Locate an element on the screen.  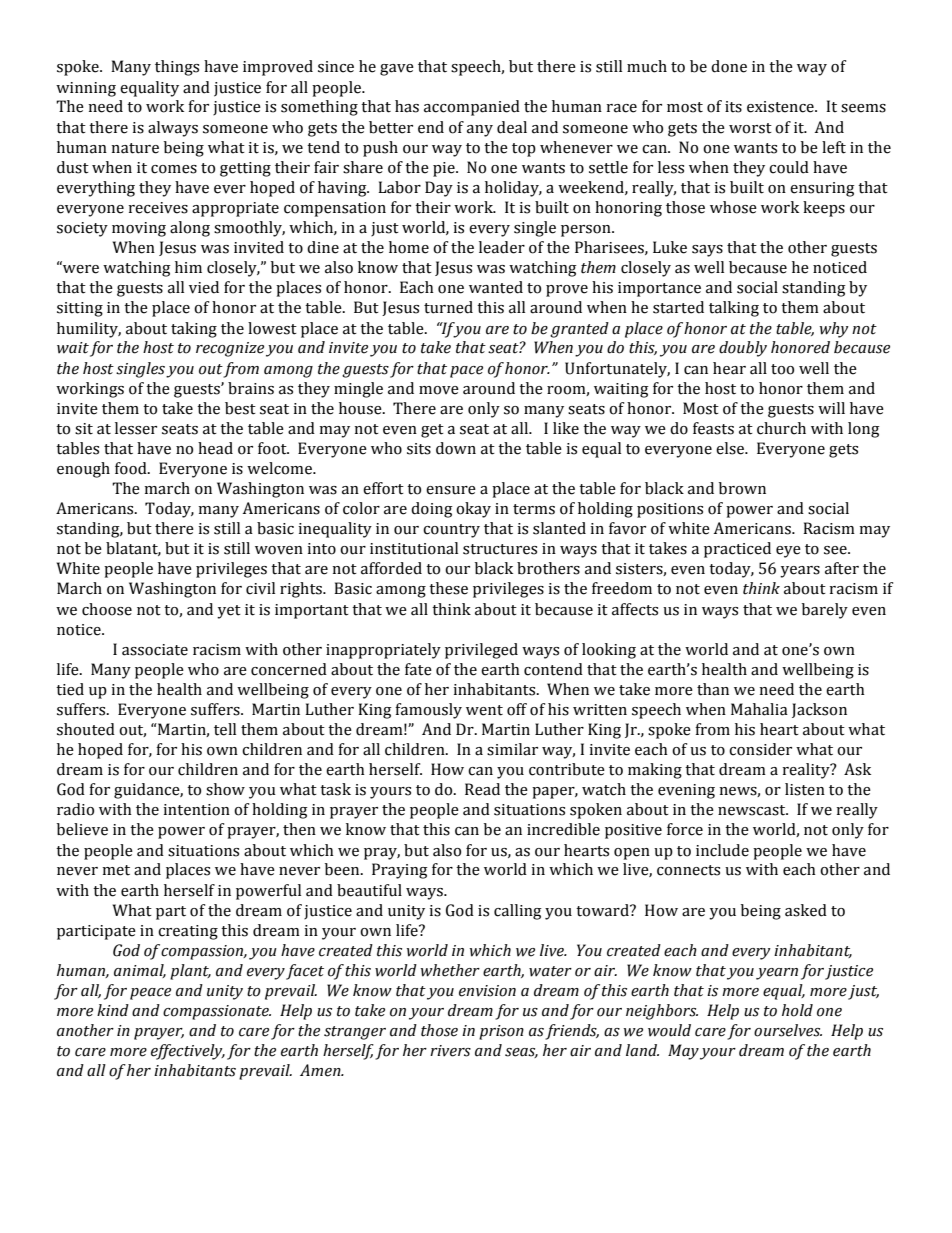
years is located at coordinates (800, 572).
